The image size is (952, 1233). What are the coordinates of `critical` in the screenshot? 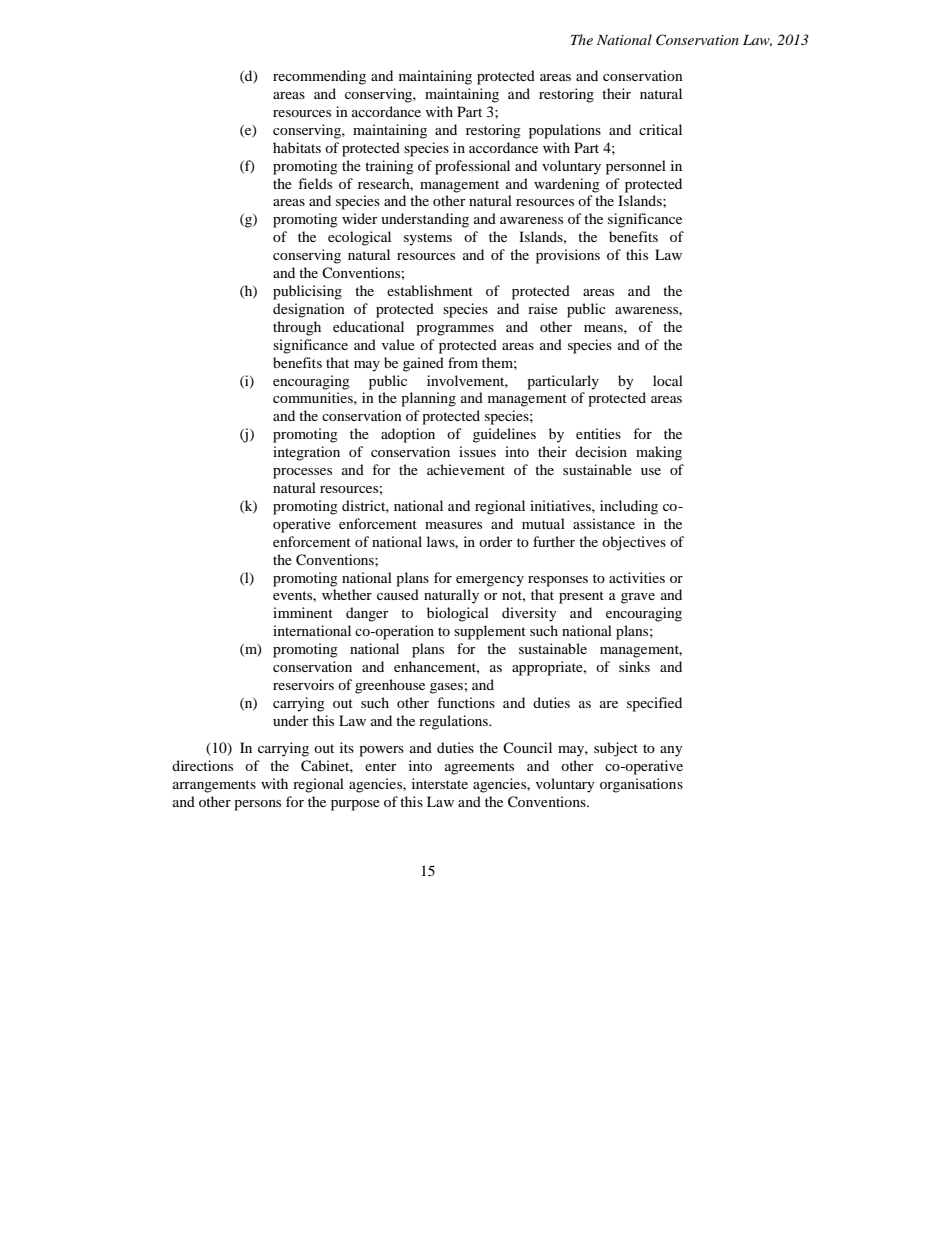 It's located at (660, 129).
